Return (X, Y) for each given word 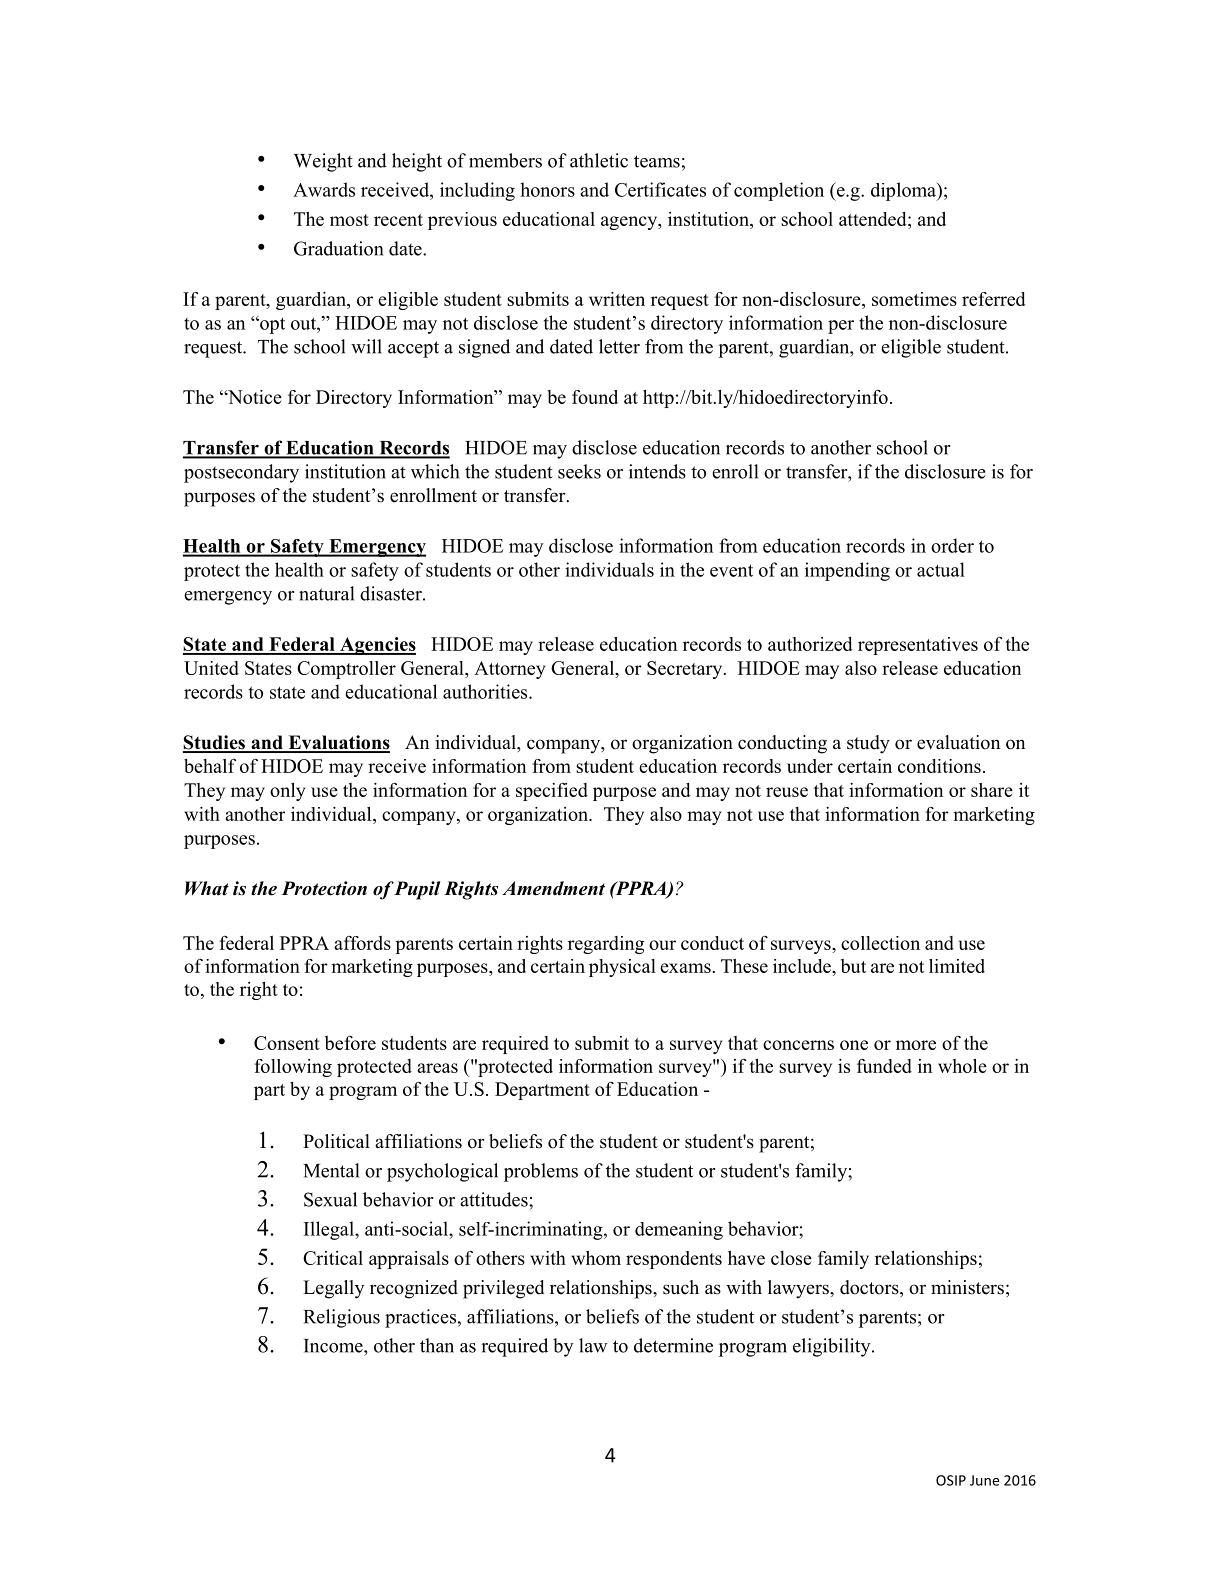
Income (334, 1346)
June (984, 1480)
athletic (599, 160)
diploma (904, 191)
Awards (324, 189)
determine (673, 1345)
